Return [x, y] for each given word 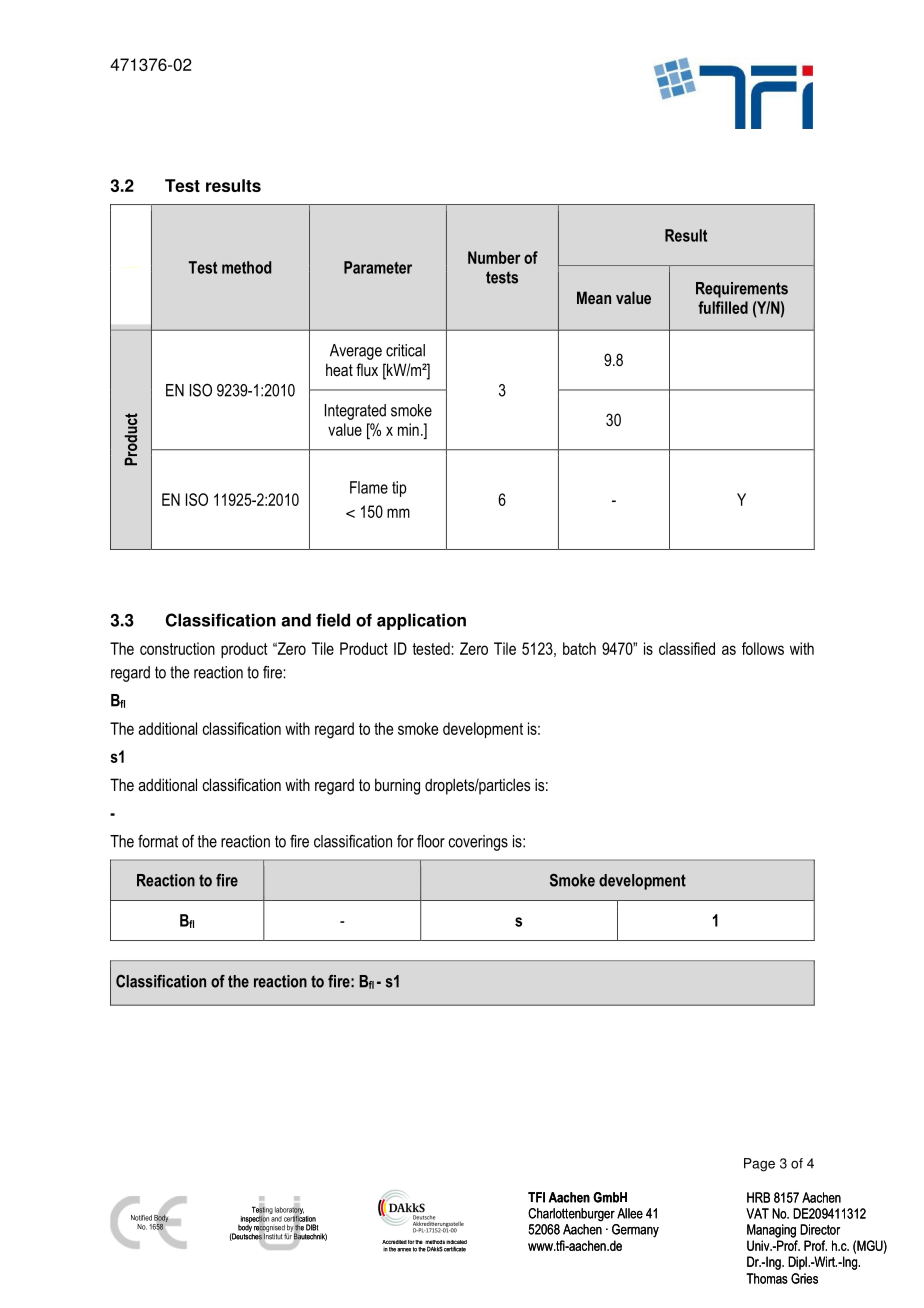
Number [494, 257]
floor [431, 841]
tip [399, 489]
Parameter [378, 267]
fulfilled [723, 307]
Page [759, 1165]
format [158, 841]
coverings [478, 843]
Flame [369, 487]
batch [579, 648]
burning [397, 786]
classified [687, 648]
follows [763, 648]
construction [177, 648]
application [421, 621]
